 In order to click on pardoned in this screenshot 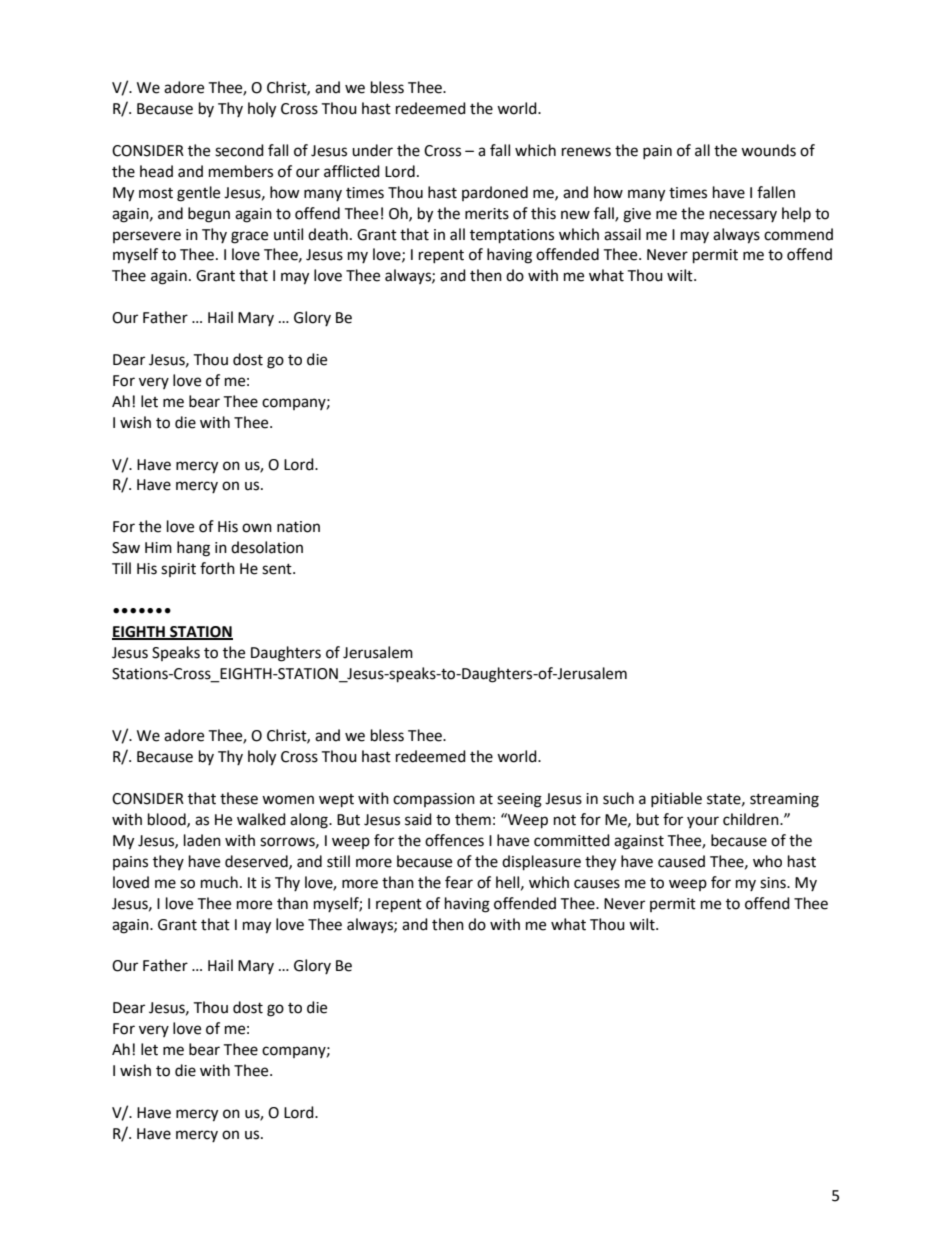, I will do `click(495, 193)`.
